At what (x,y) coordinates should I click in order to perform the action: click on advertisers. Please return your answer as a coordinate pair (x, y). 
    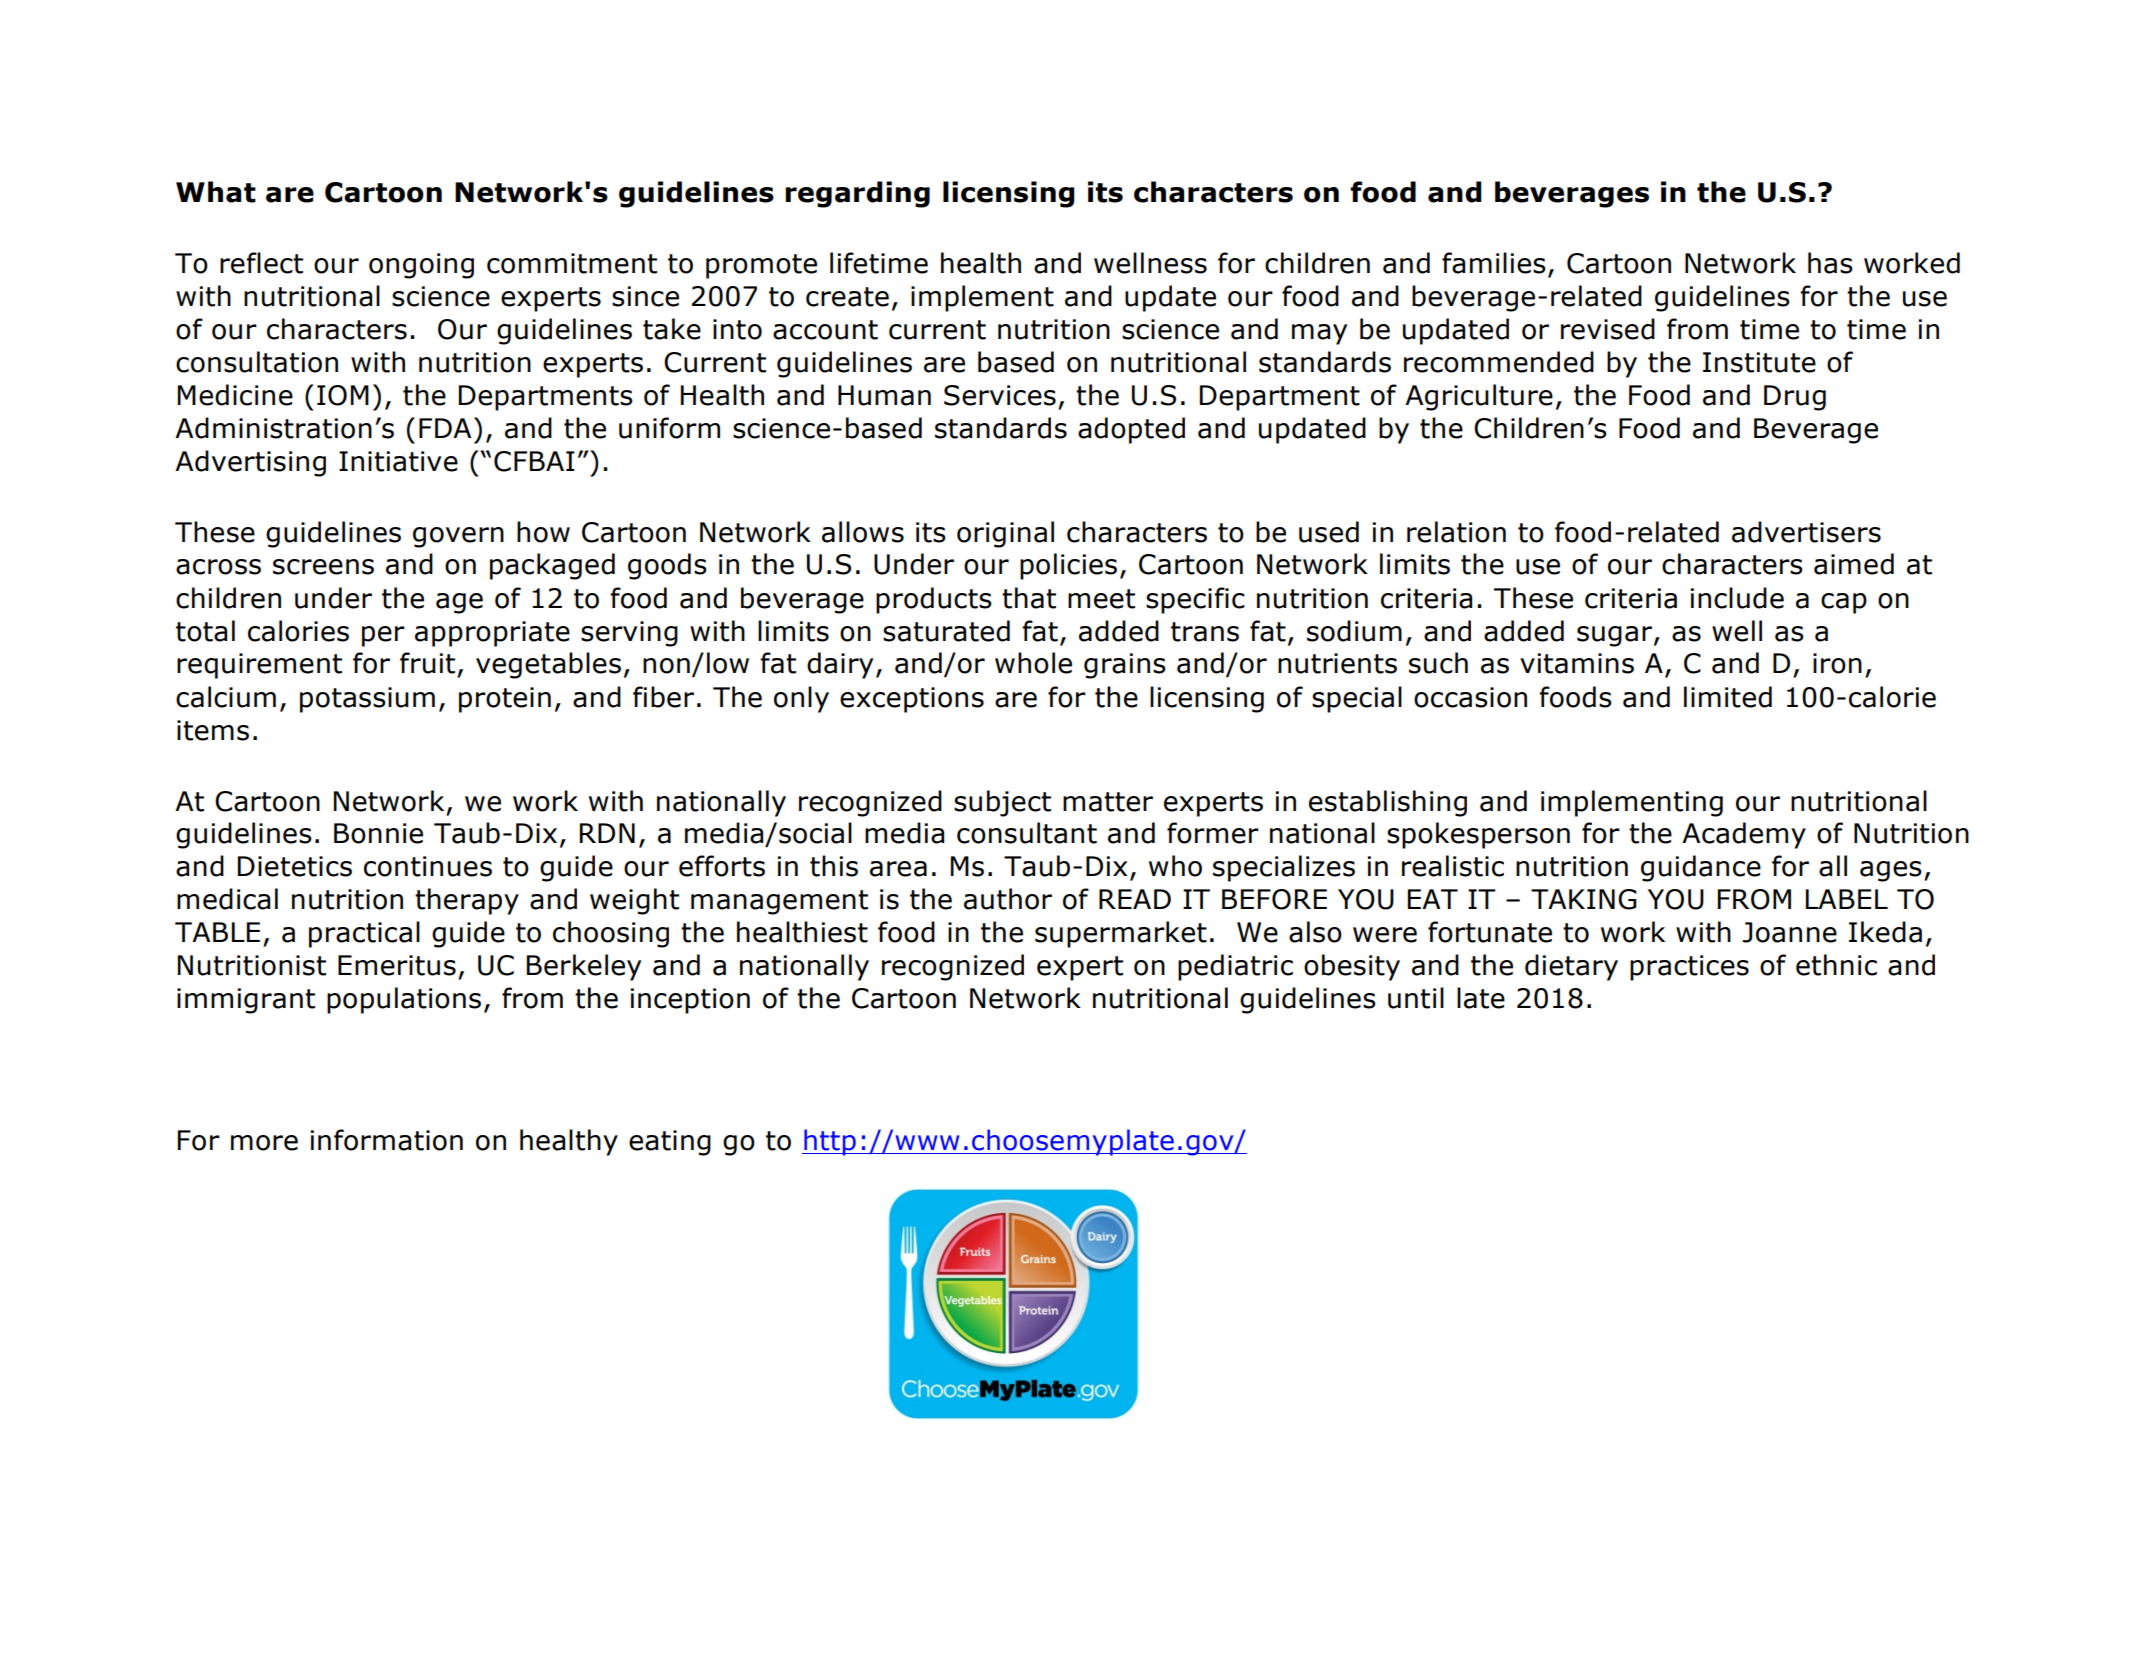
    Looking at the image, I should click on (1806, 532).
